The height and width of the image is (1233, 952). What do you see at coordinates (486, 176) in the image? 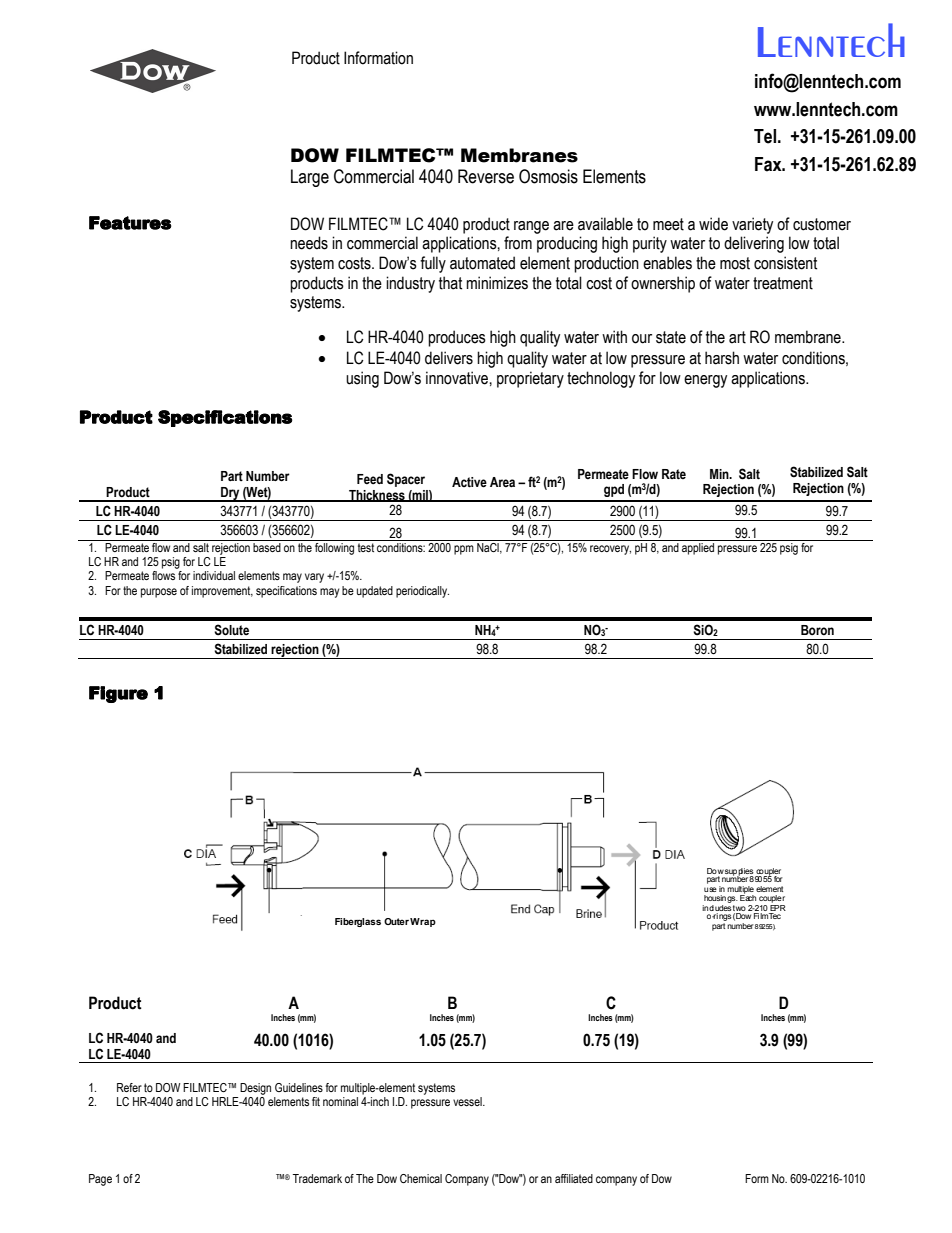
I see `Reverse` at bounding box center [486, 176].
